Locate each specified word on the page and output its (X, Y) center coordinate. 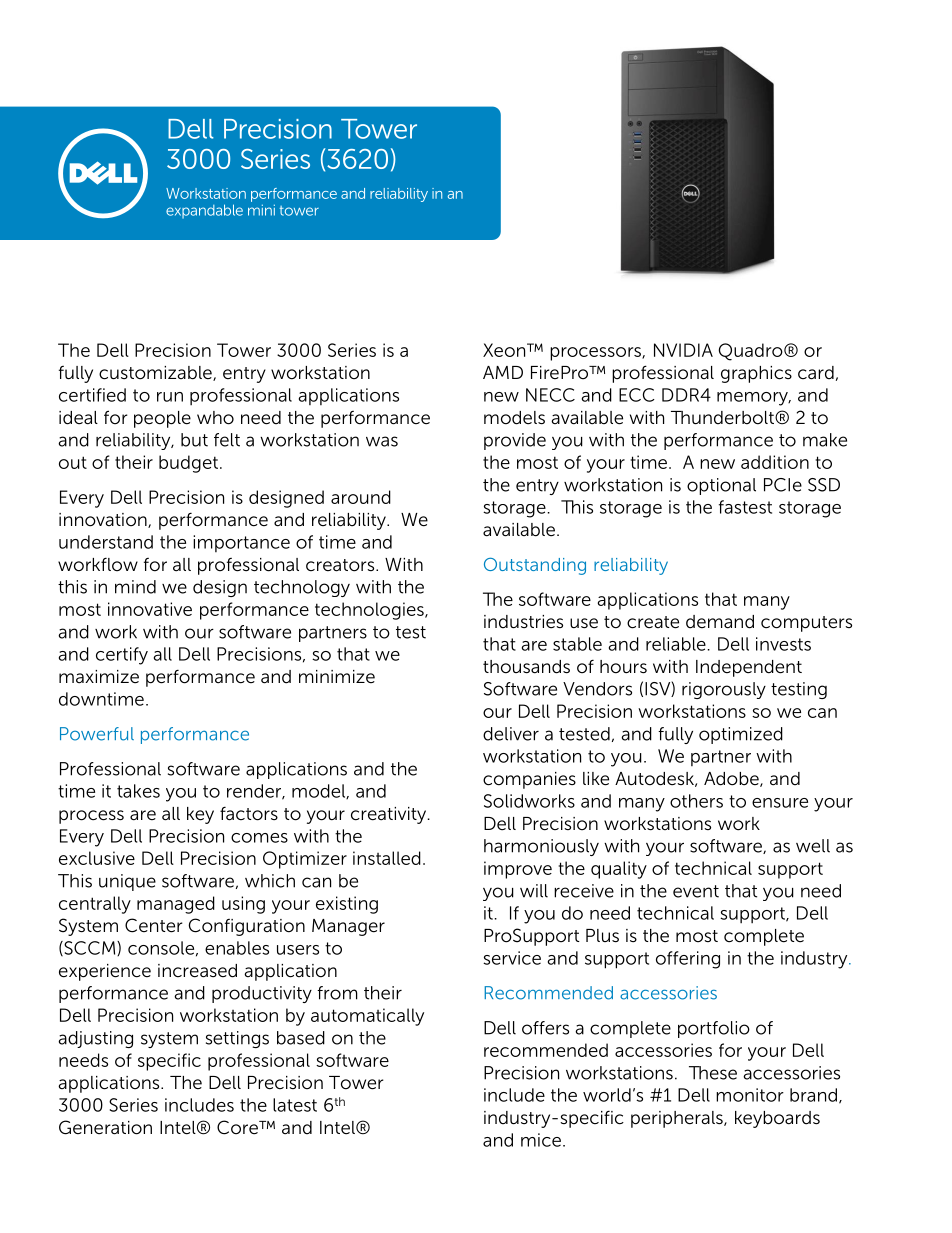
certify (122, 656)
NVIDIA (683, 350)
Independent (749, 668)
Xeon (505, 350)
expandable (204, 211)
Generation (105, 1127)
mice (541, 1140)
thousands (526, 667)
